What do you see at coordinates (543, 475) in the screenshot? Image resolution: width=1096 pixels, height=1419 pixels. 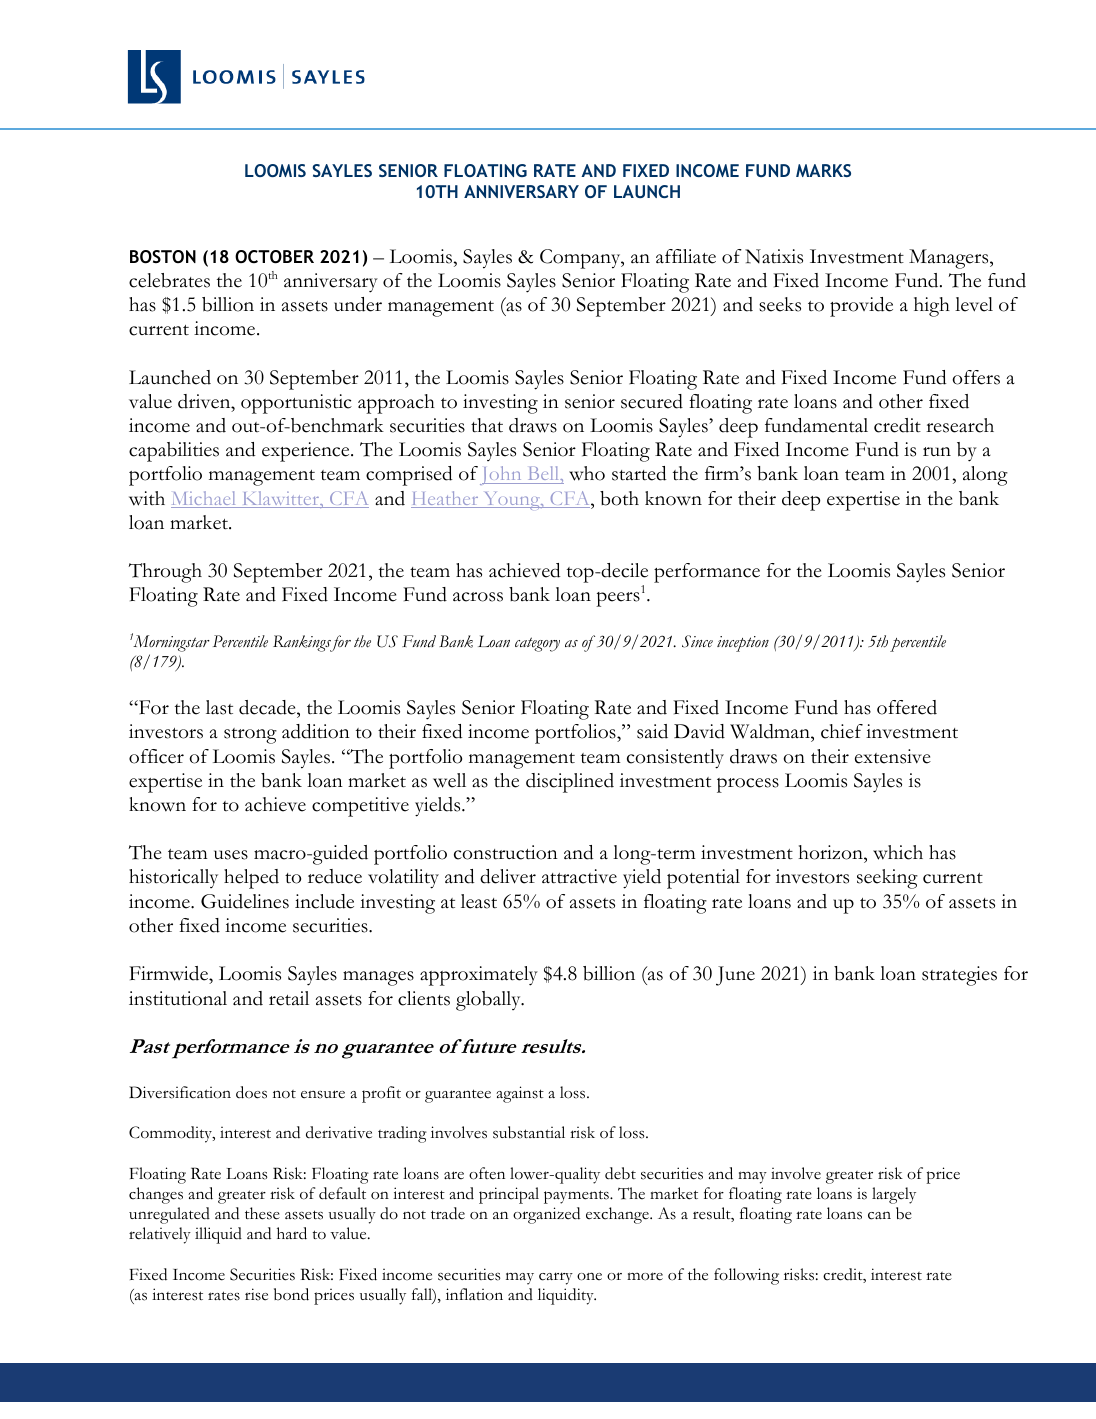 I see `Bell` at bounding box center [543, 475].
